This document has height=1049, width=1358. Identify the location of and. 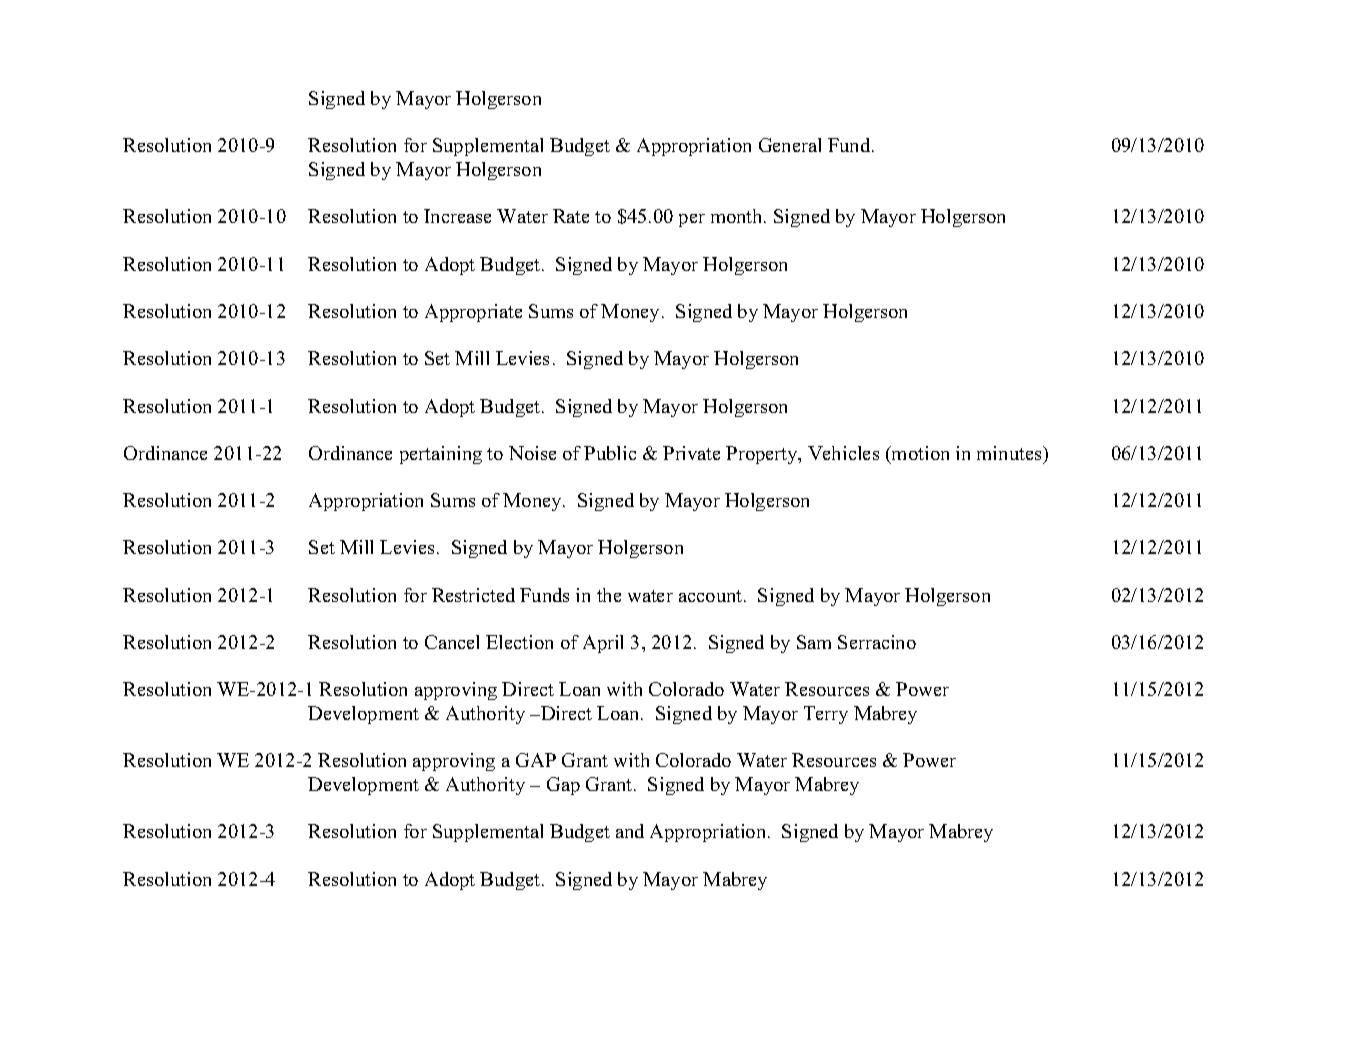
(630, 831).
